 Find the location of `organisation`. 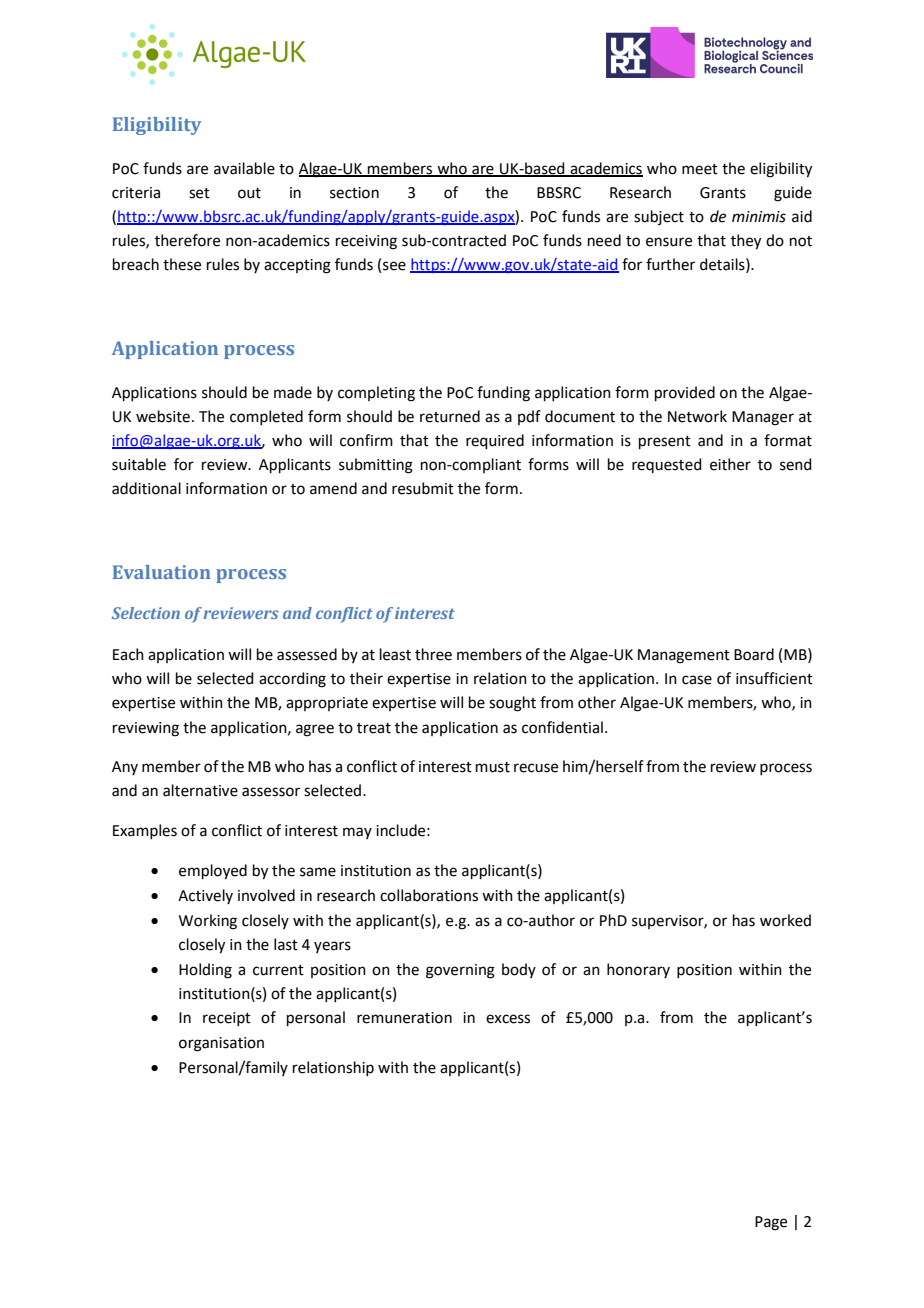

organisation is located at coordinates (221, 1044).
